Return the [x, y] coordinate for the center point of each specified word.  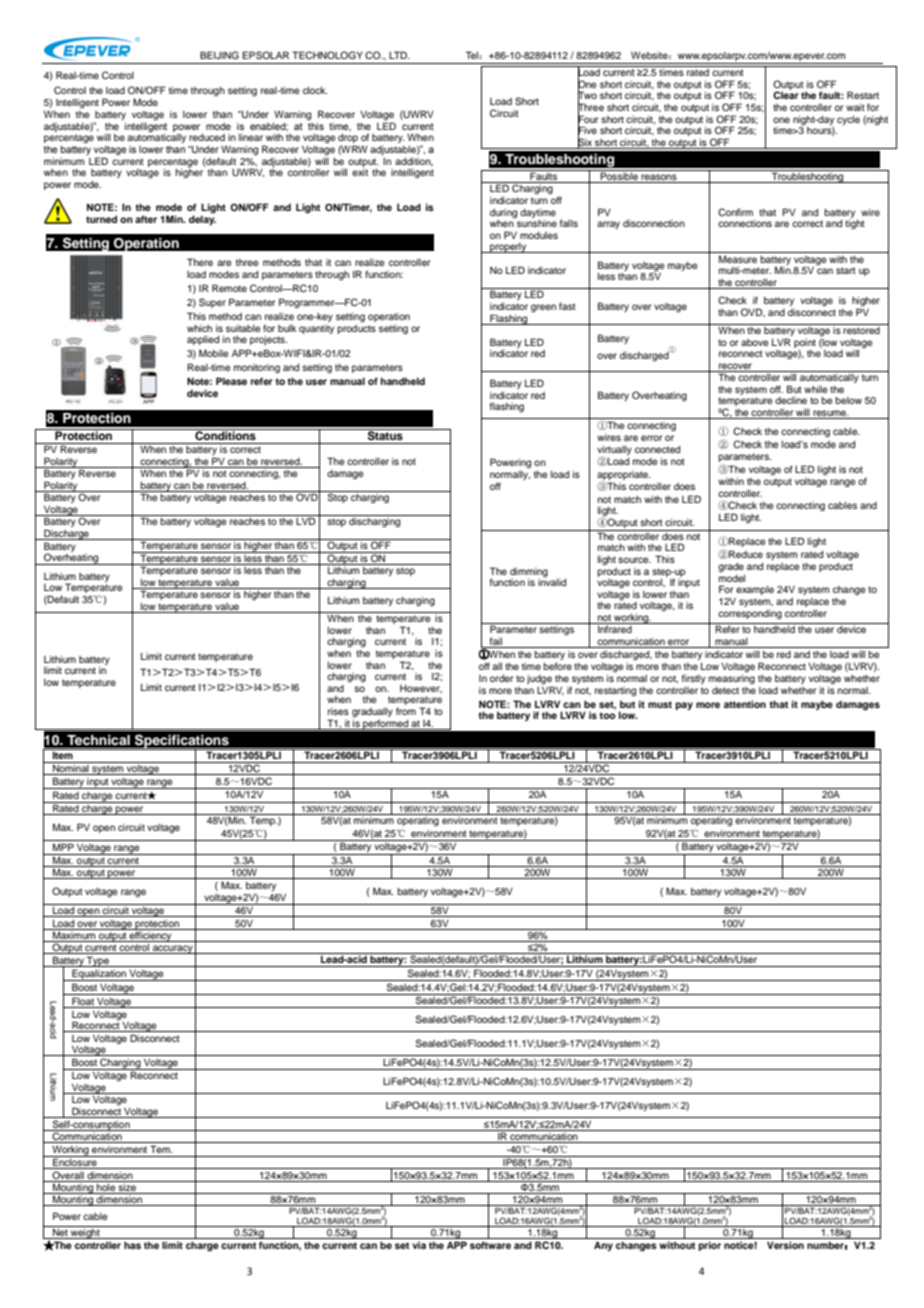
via [419, 1245]
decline [791, 400]
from [406, 711]
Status [385, 435]
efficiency [151, 935]
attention [745, 704]
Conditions [225, 435]
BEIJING [219, 55]
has [132, 1245]
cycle [848, 120]
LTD [399, 55]
